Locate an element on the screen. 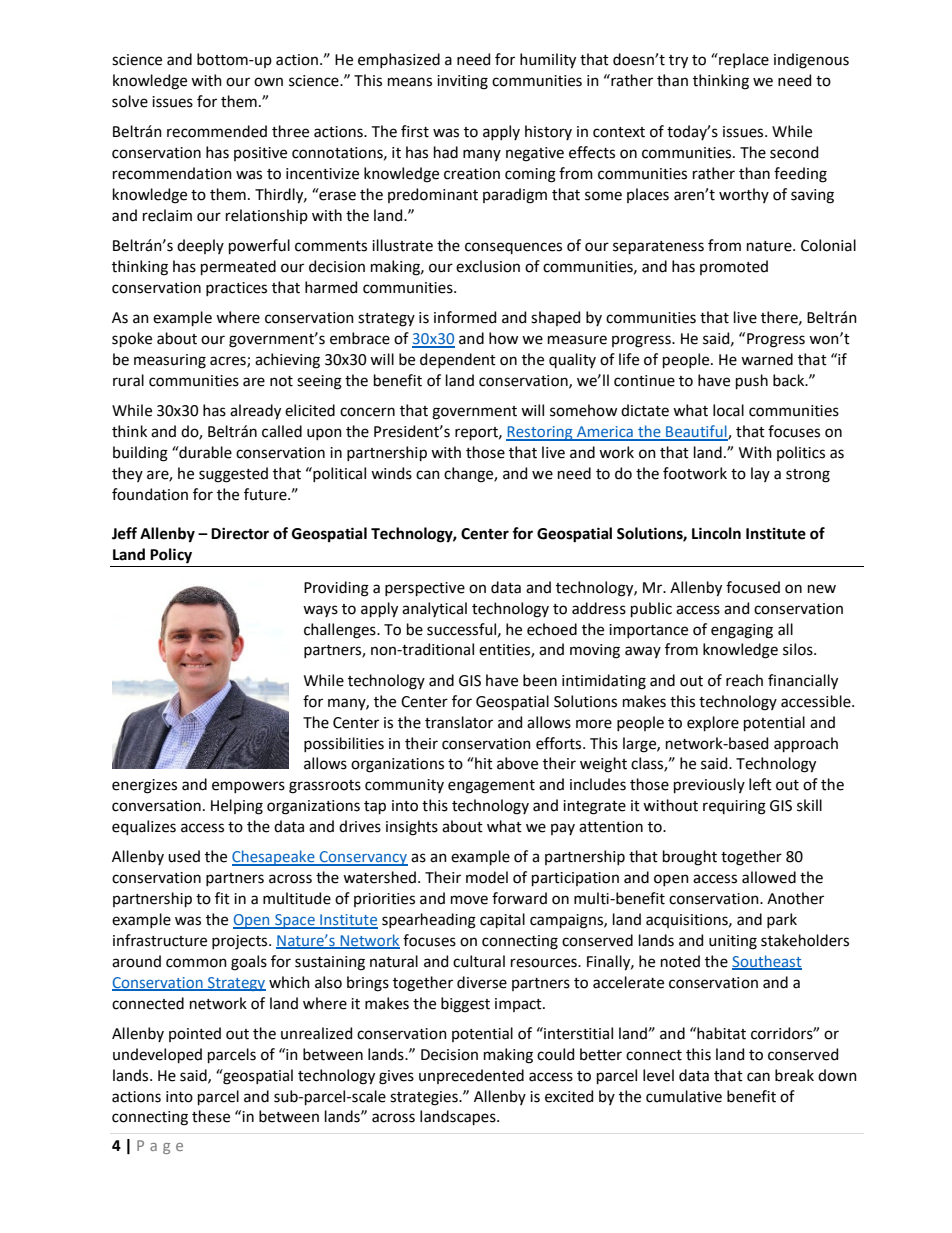 This screenshot has width=952, height=1233. empowers is located at coordinates (248, 787).
